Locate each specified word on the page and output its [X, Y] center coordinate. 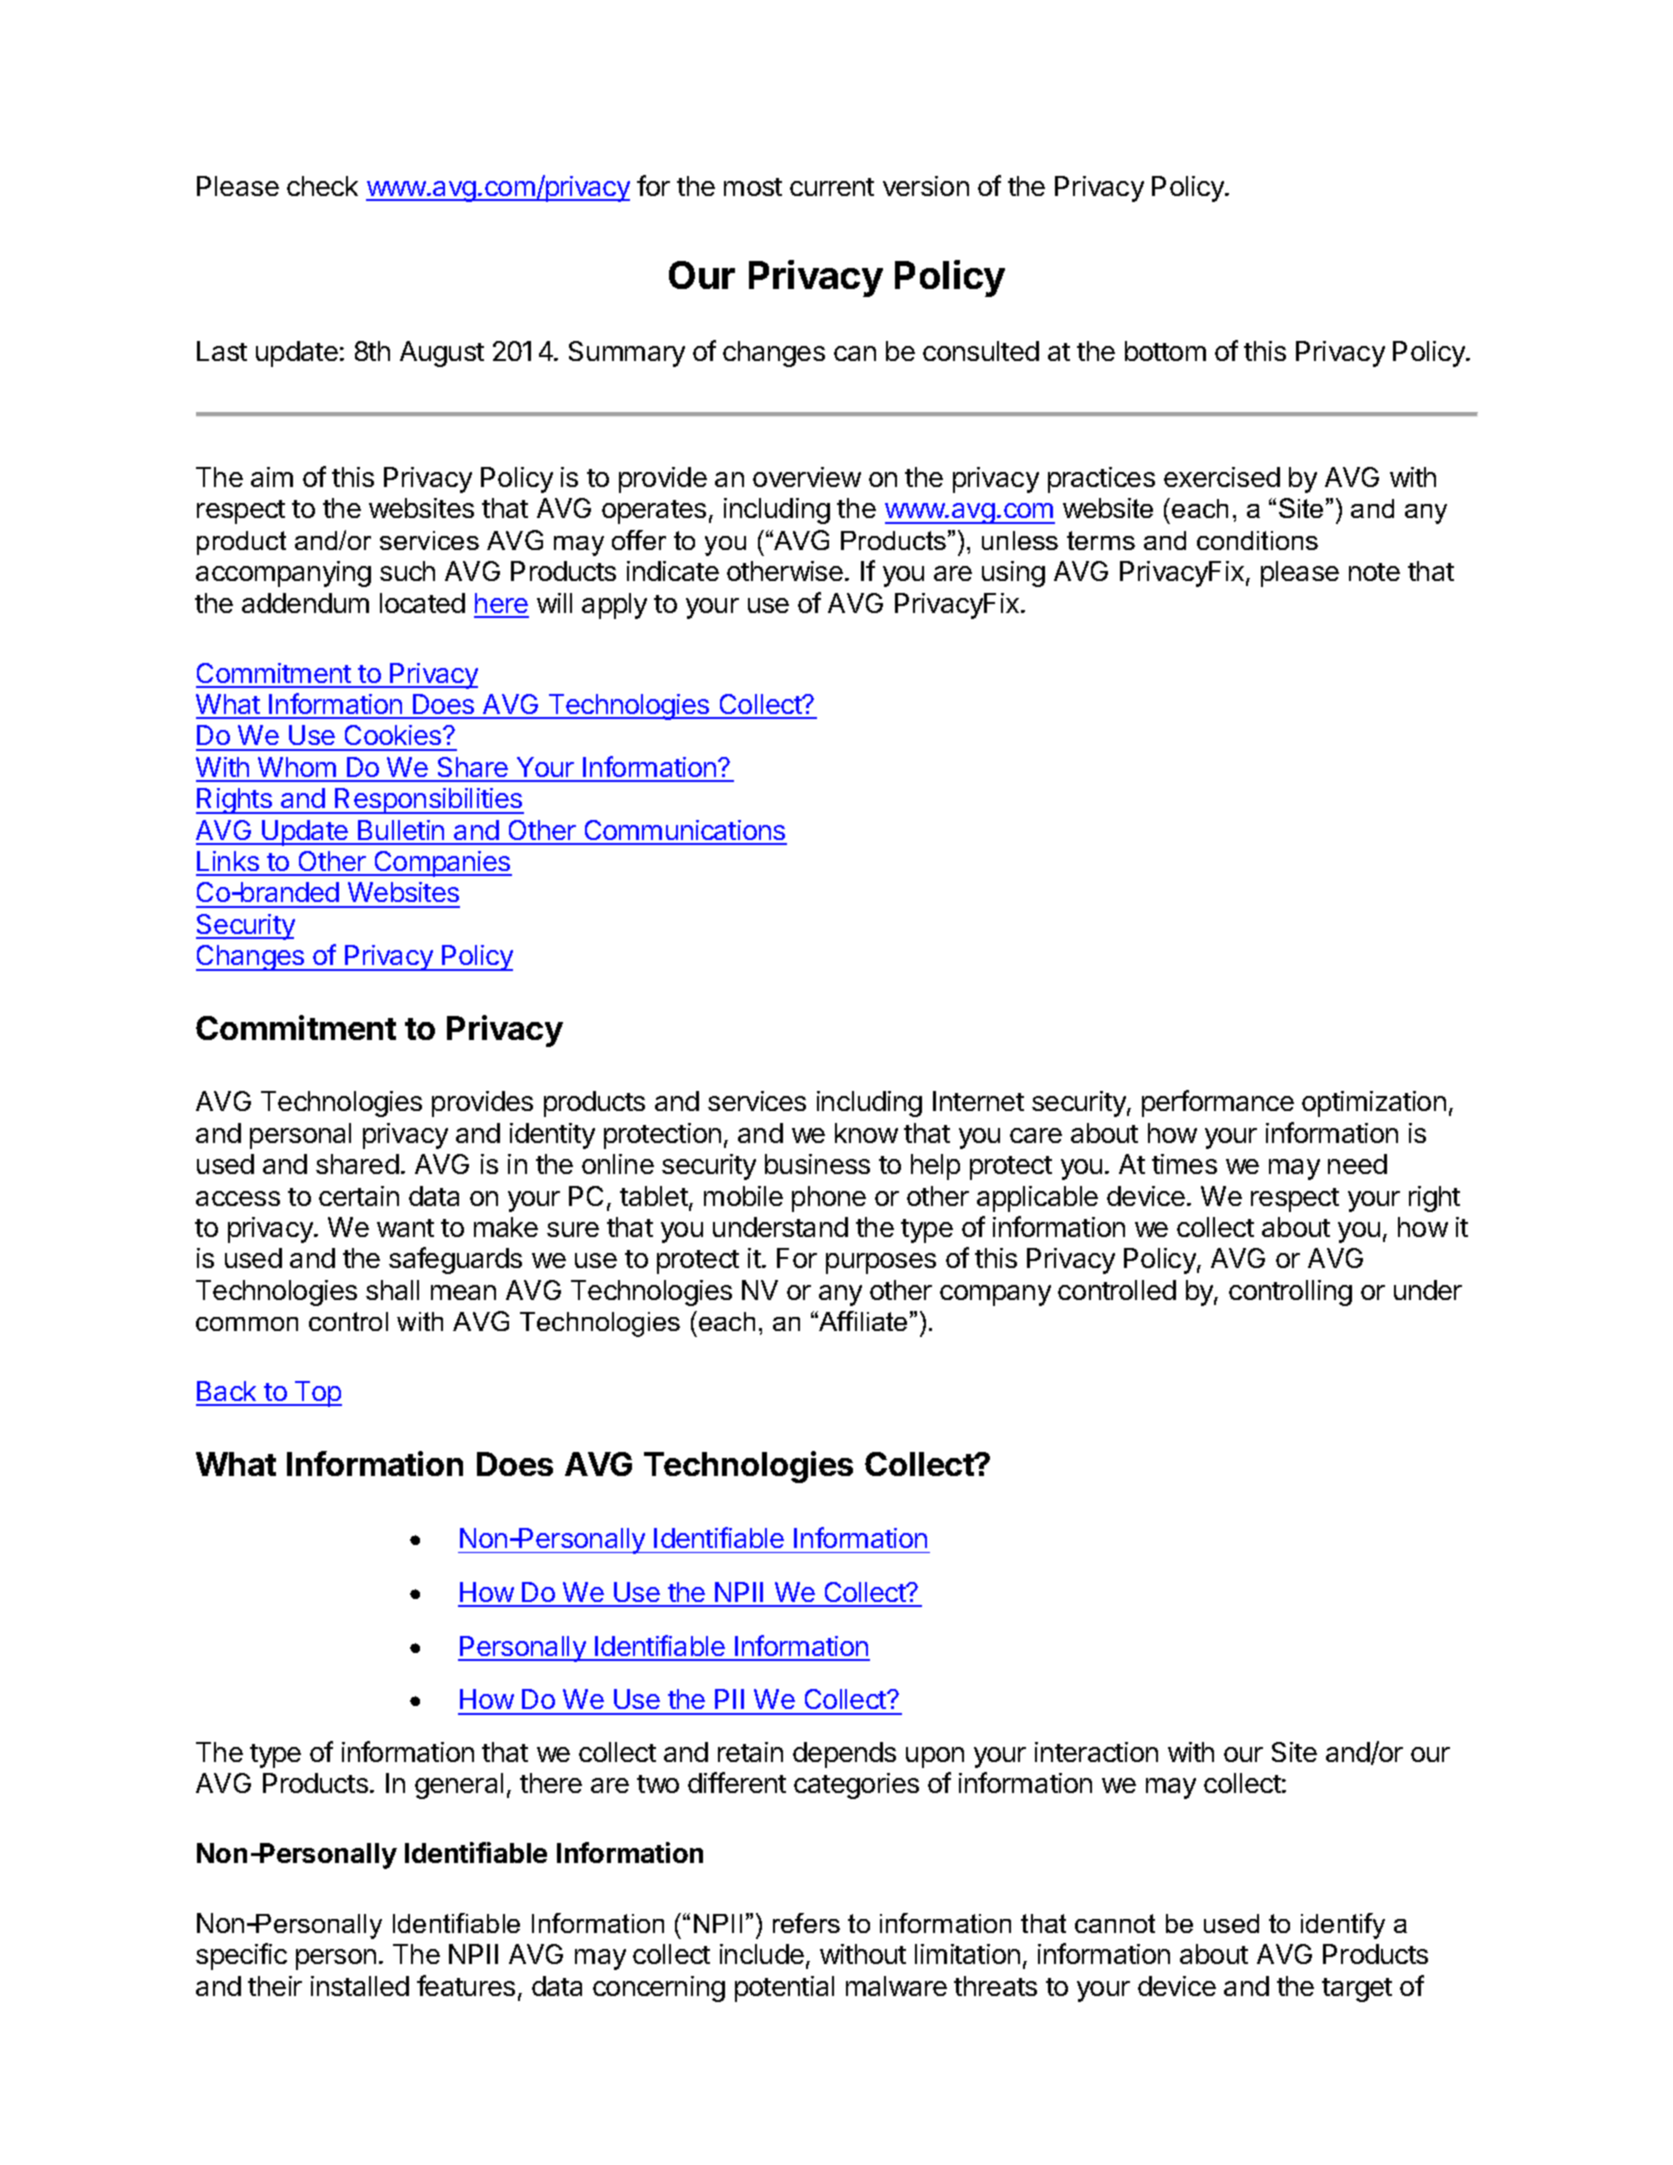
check [322, 186]
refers [806, 1923]
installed [360, 1986]
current [832, 187]
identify [1343, 1926]
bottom [1165, 351]
